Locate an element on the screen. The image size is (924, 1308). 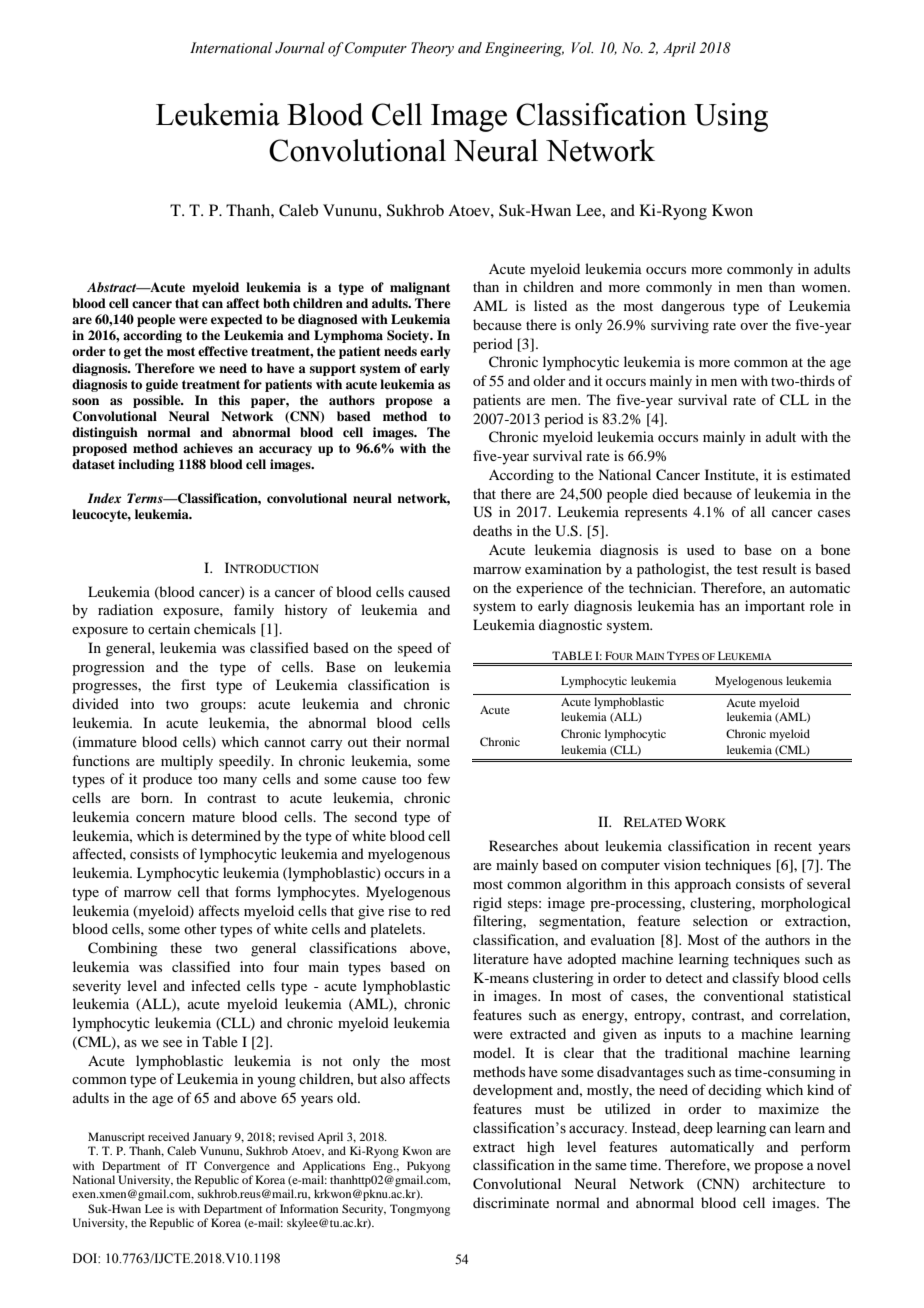
red is located at coordinates (441, 910).
